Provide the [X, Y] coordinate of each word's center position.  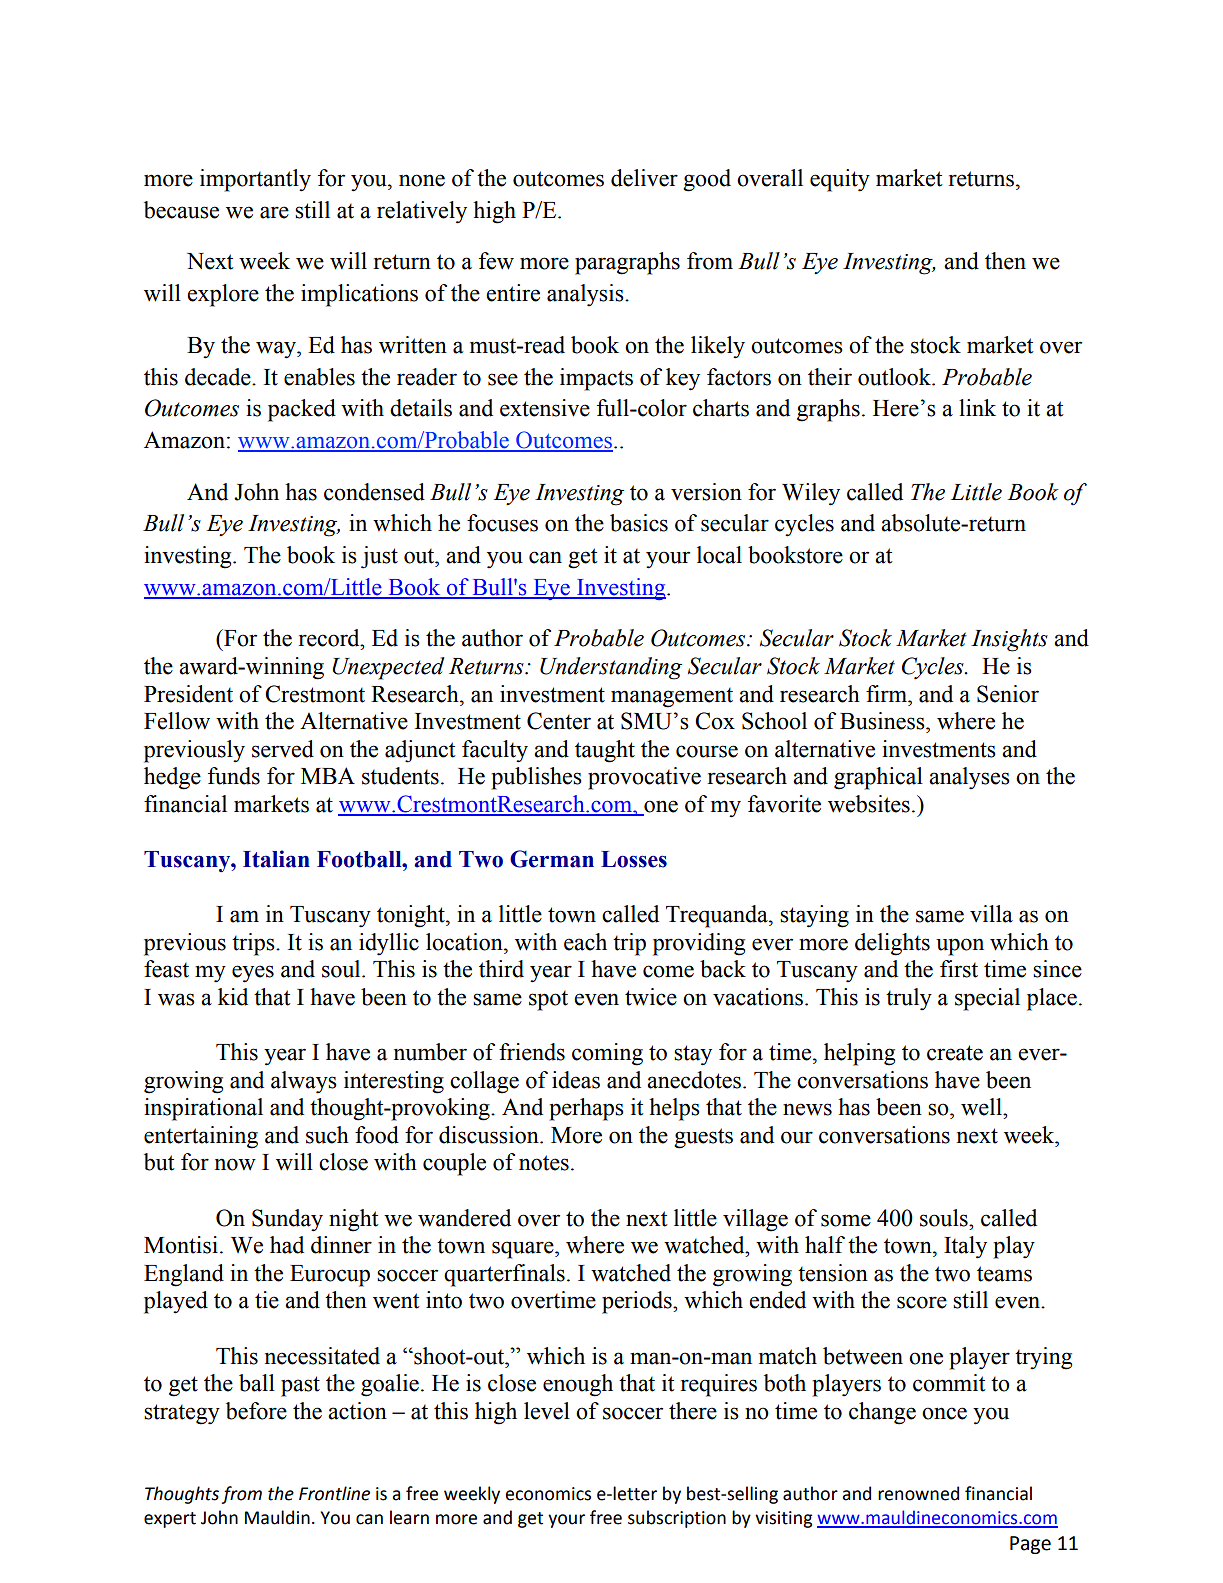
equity [840, 180]
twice [651, 997]
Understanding [611, 668]
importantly [255, 180]
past [300, 1386]
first [959, 969]
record [330, 638]
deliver [644, 178]
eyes [253, 974]
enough [578, 1385]
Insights [1009, 640]
